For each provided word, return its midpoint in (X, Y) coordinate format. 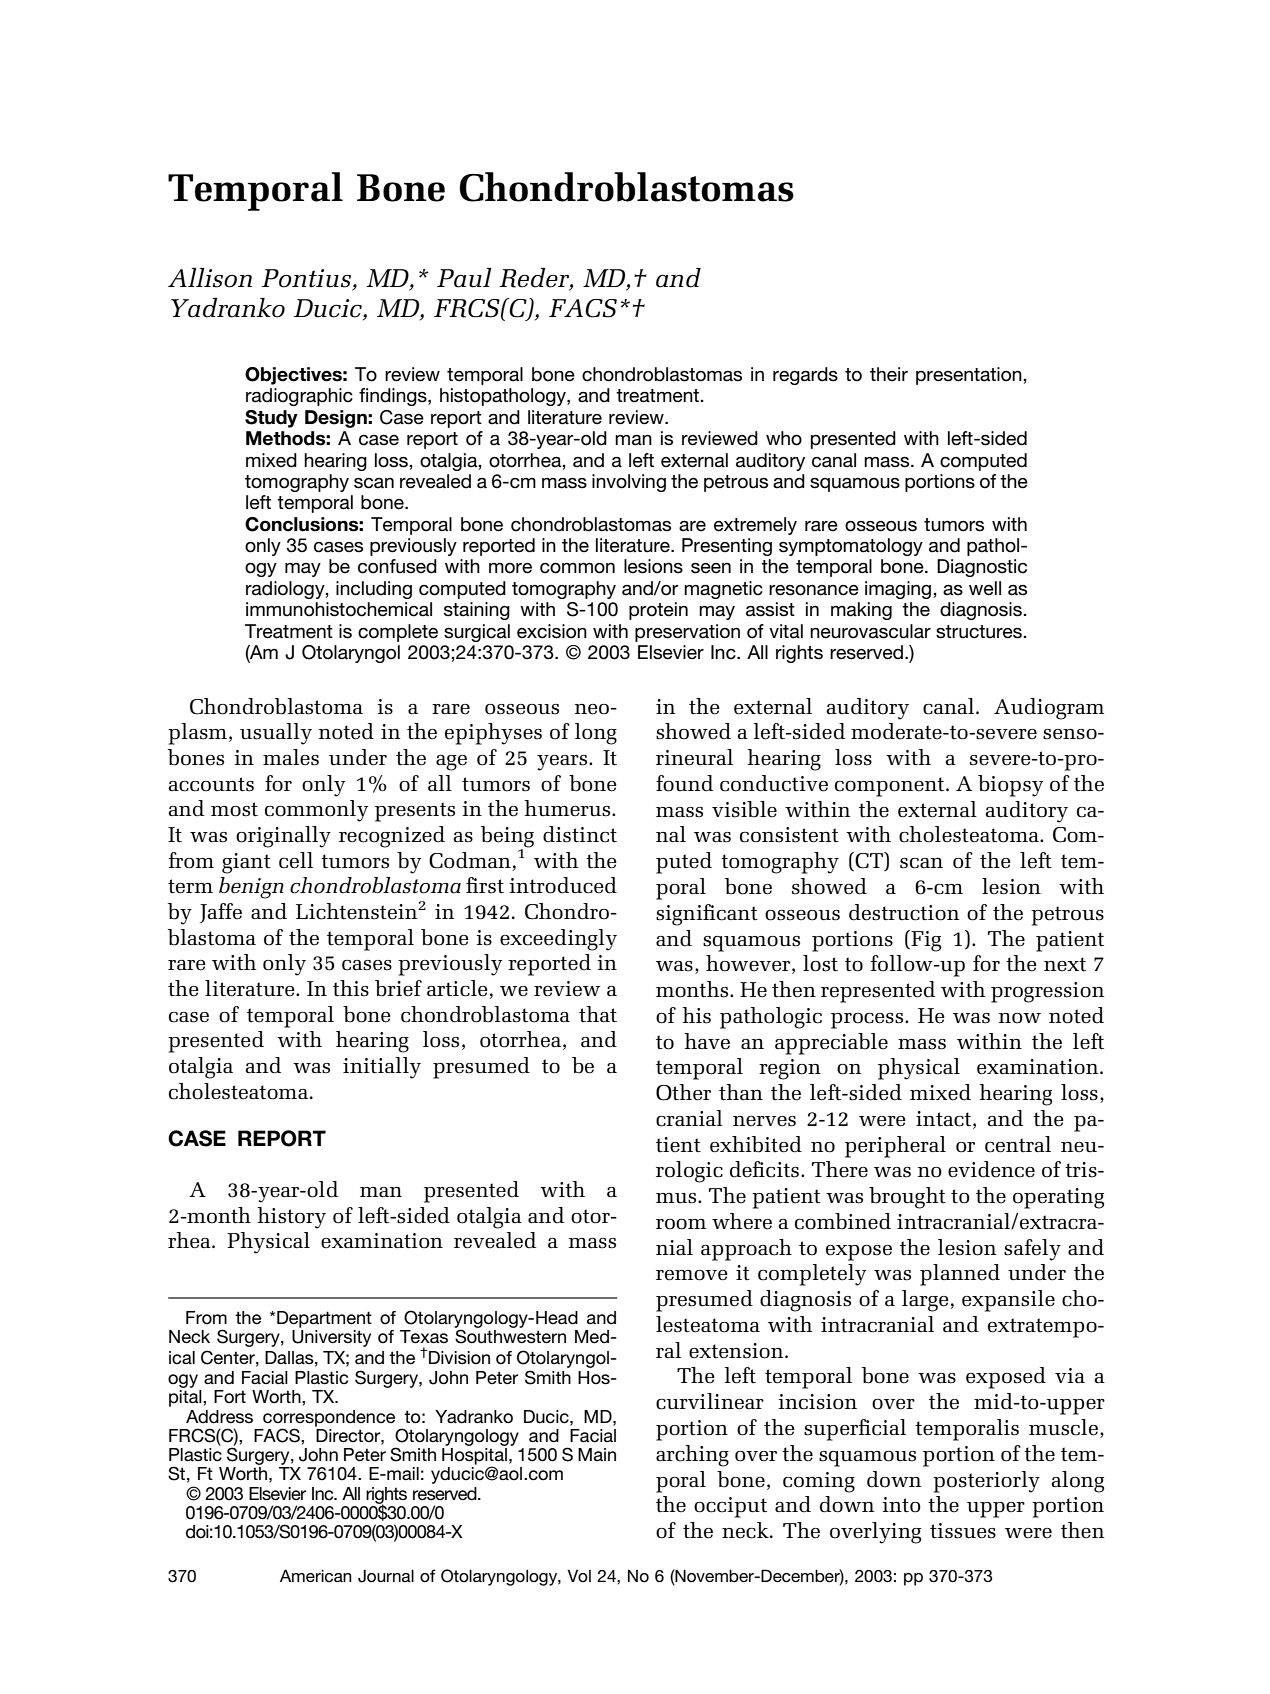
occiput (730, 1507)
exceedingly (558, 940)
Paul (464, 278)
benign (251, 888)
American (316, 1575)
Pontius (308, 279)
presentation (970, 376)
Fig (925, 941)
